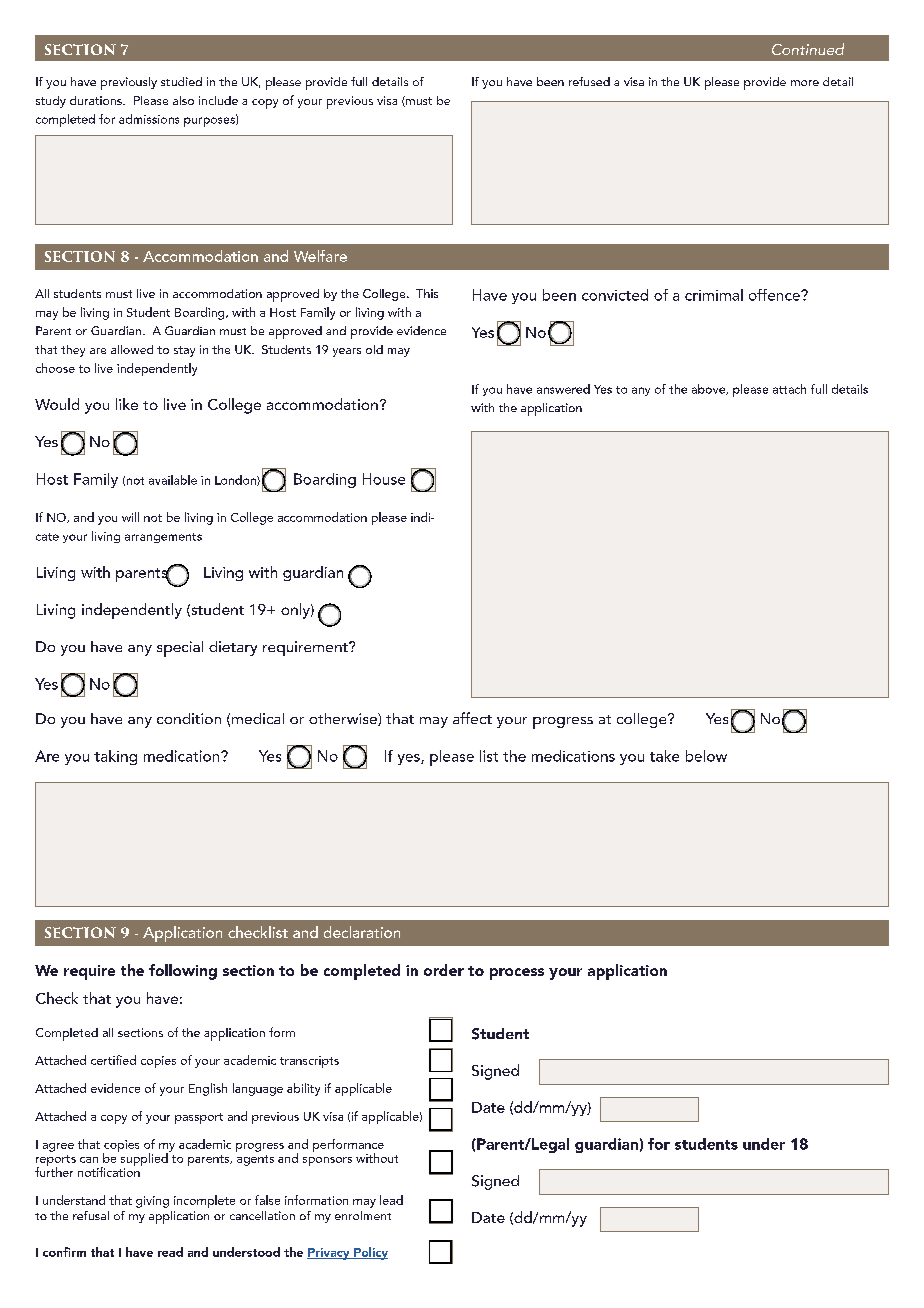 Image resolution: width=924 pixels, height=1308 pixels. I want to click on giving, so click(152, 1202).
